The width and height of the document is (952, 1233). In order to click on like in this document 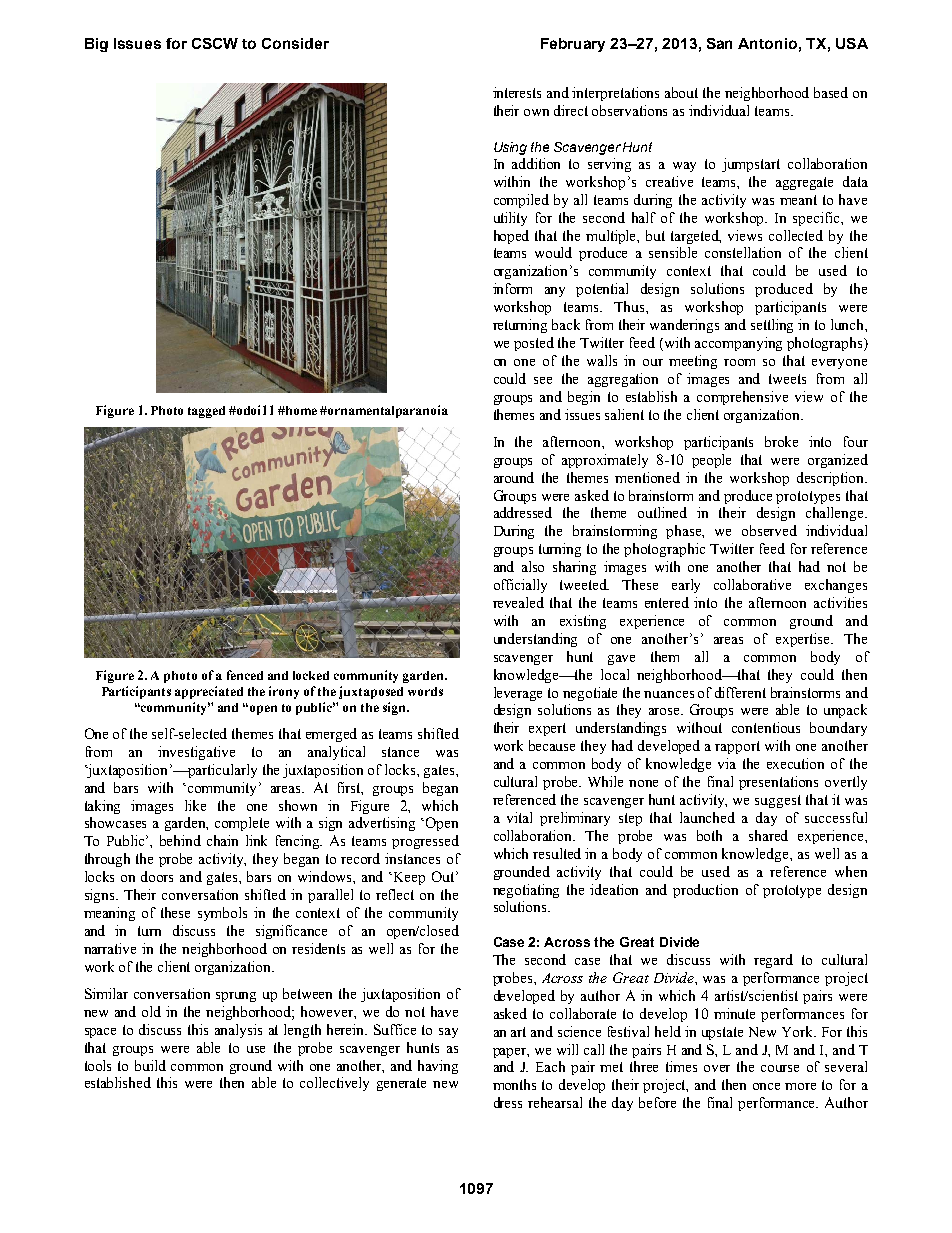, I will do `click(195, 805)`.
